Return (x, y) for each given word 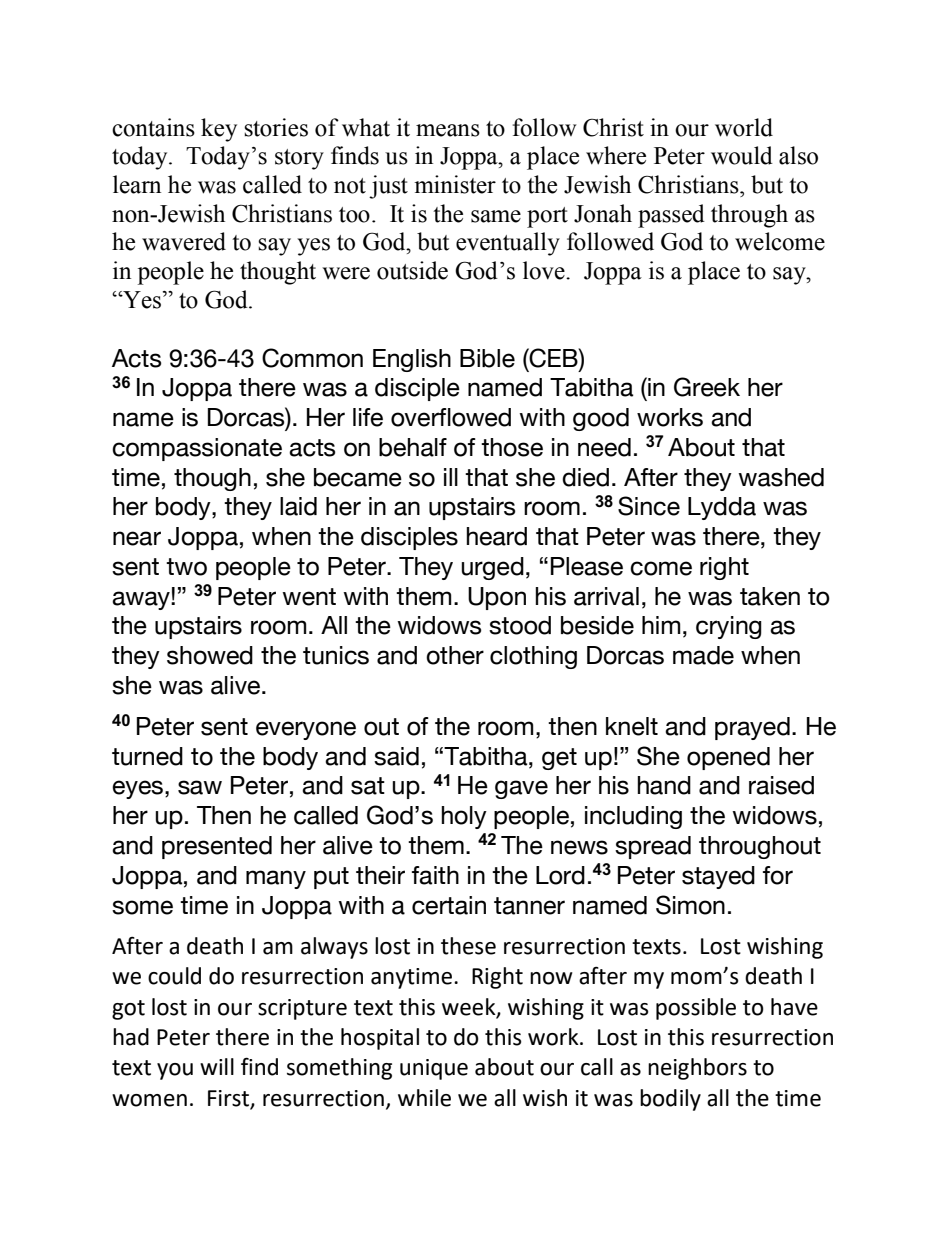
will (217, 1066)
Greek (707, 387)
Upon (497, 598)
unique (434, 1069)
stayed (718, 877)
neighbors (697, 1069)
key (219, 130)
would (742, 155)
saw (200, 787)
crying (729, 627)
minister (455, 184)
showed (210, 655)
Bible (487, 358)
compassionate (197, 449)
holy (464, 817)
